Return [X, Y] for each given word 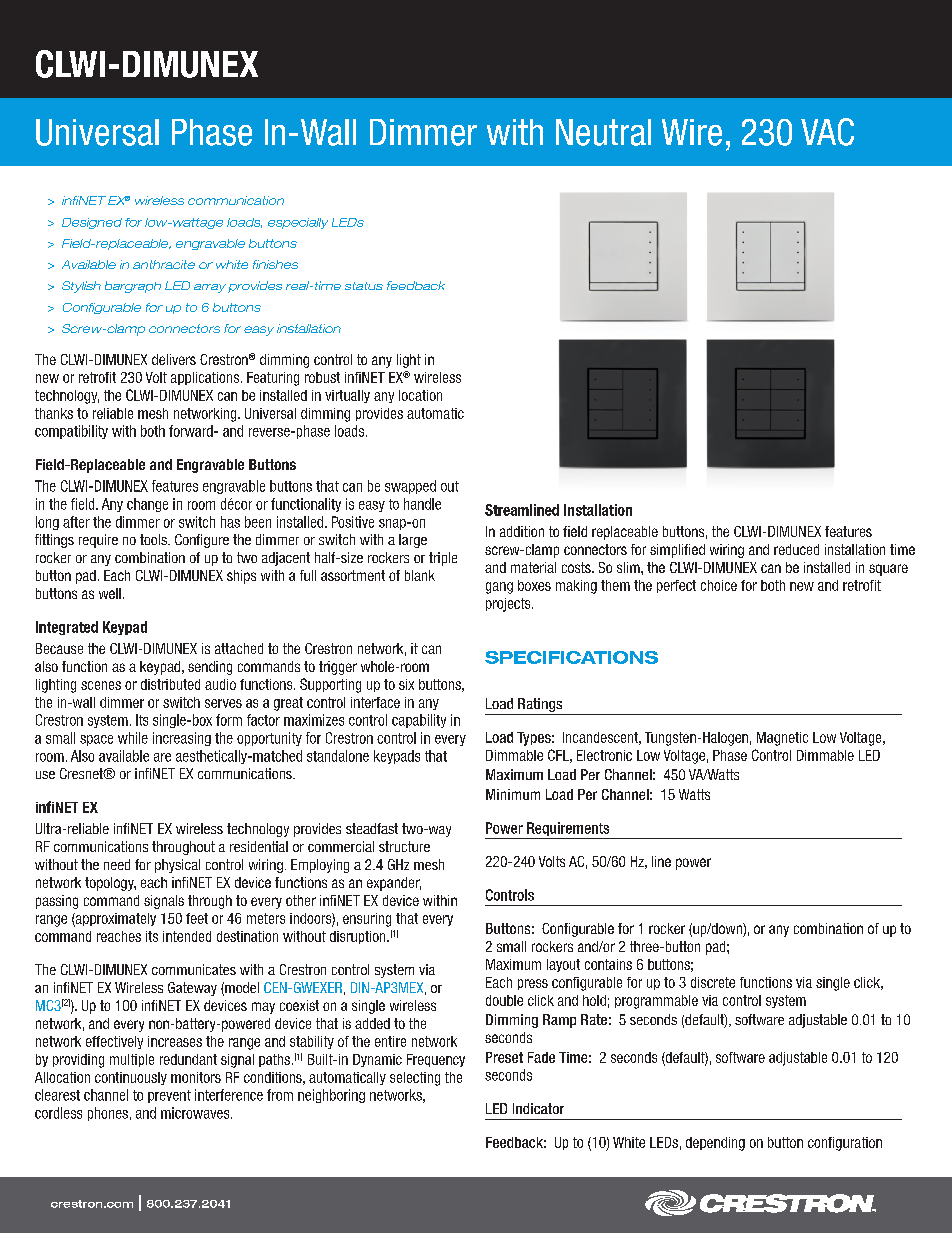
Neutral [603, 132]
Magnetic [782, 739]
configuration [845, 1144]
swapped [410, 487]
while [133, 738]
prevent [169, 1096]
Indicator [538, 1108]
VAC [827, 132]
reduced [796, 549]
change [147, 505]
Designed [92, 223]
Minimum [513, 794]
